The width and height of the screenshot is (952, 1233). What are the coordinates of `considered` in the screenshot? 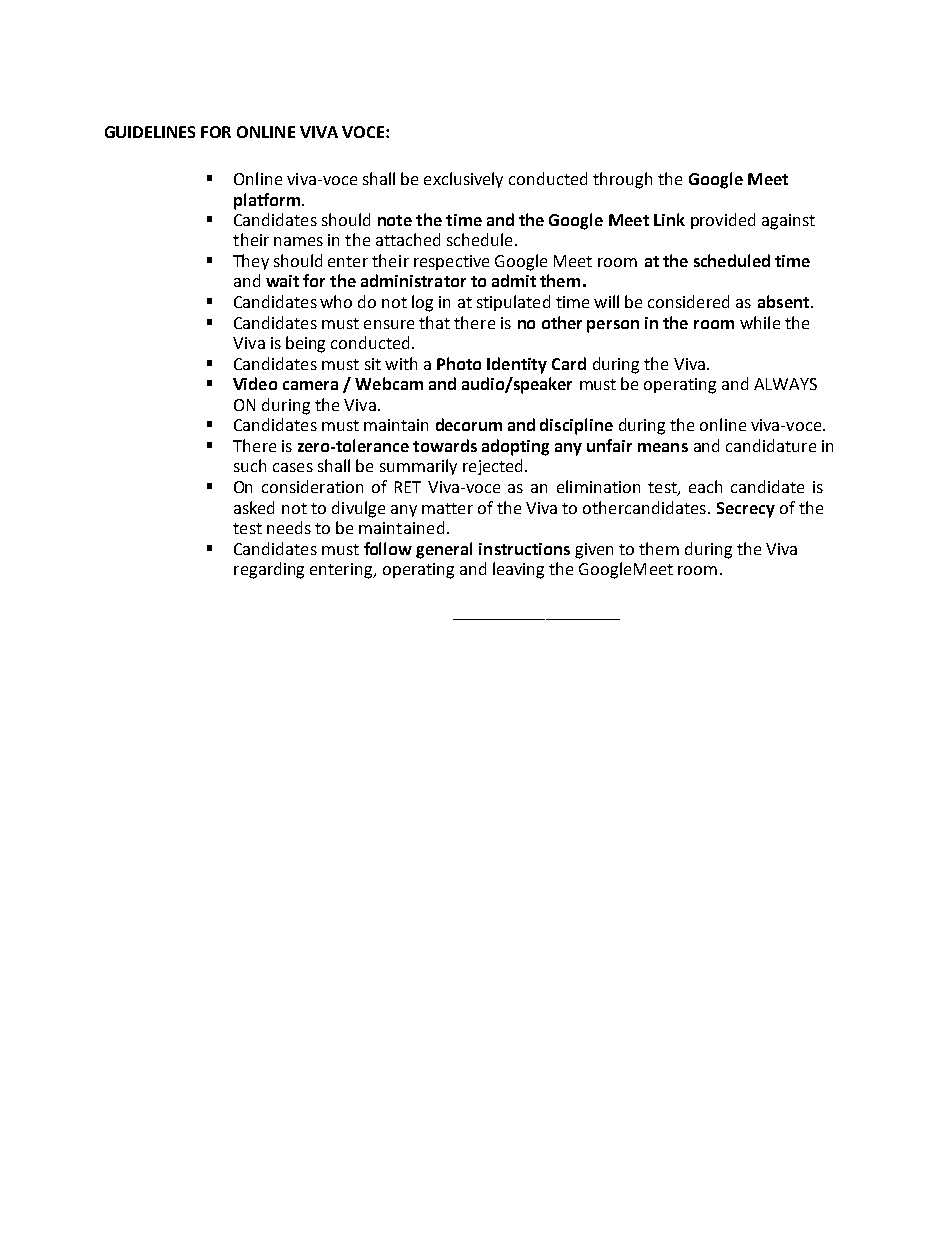 It's located at (688, 301).
